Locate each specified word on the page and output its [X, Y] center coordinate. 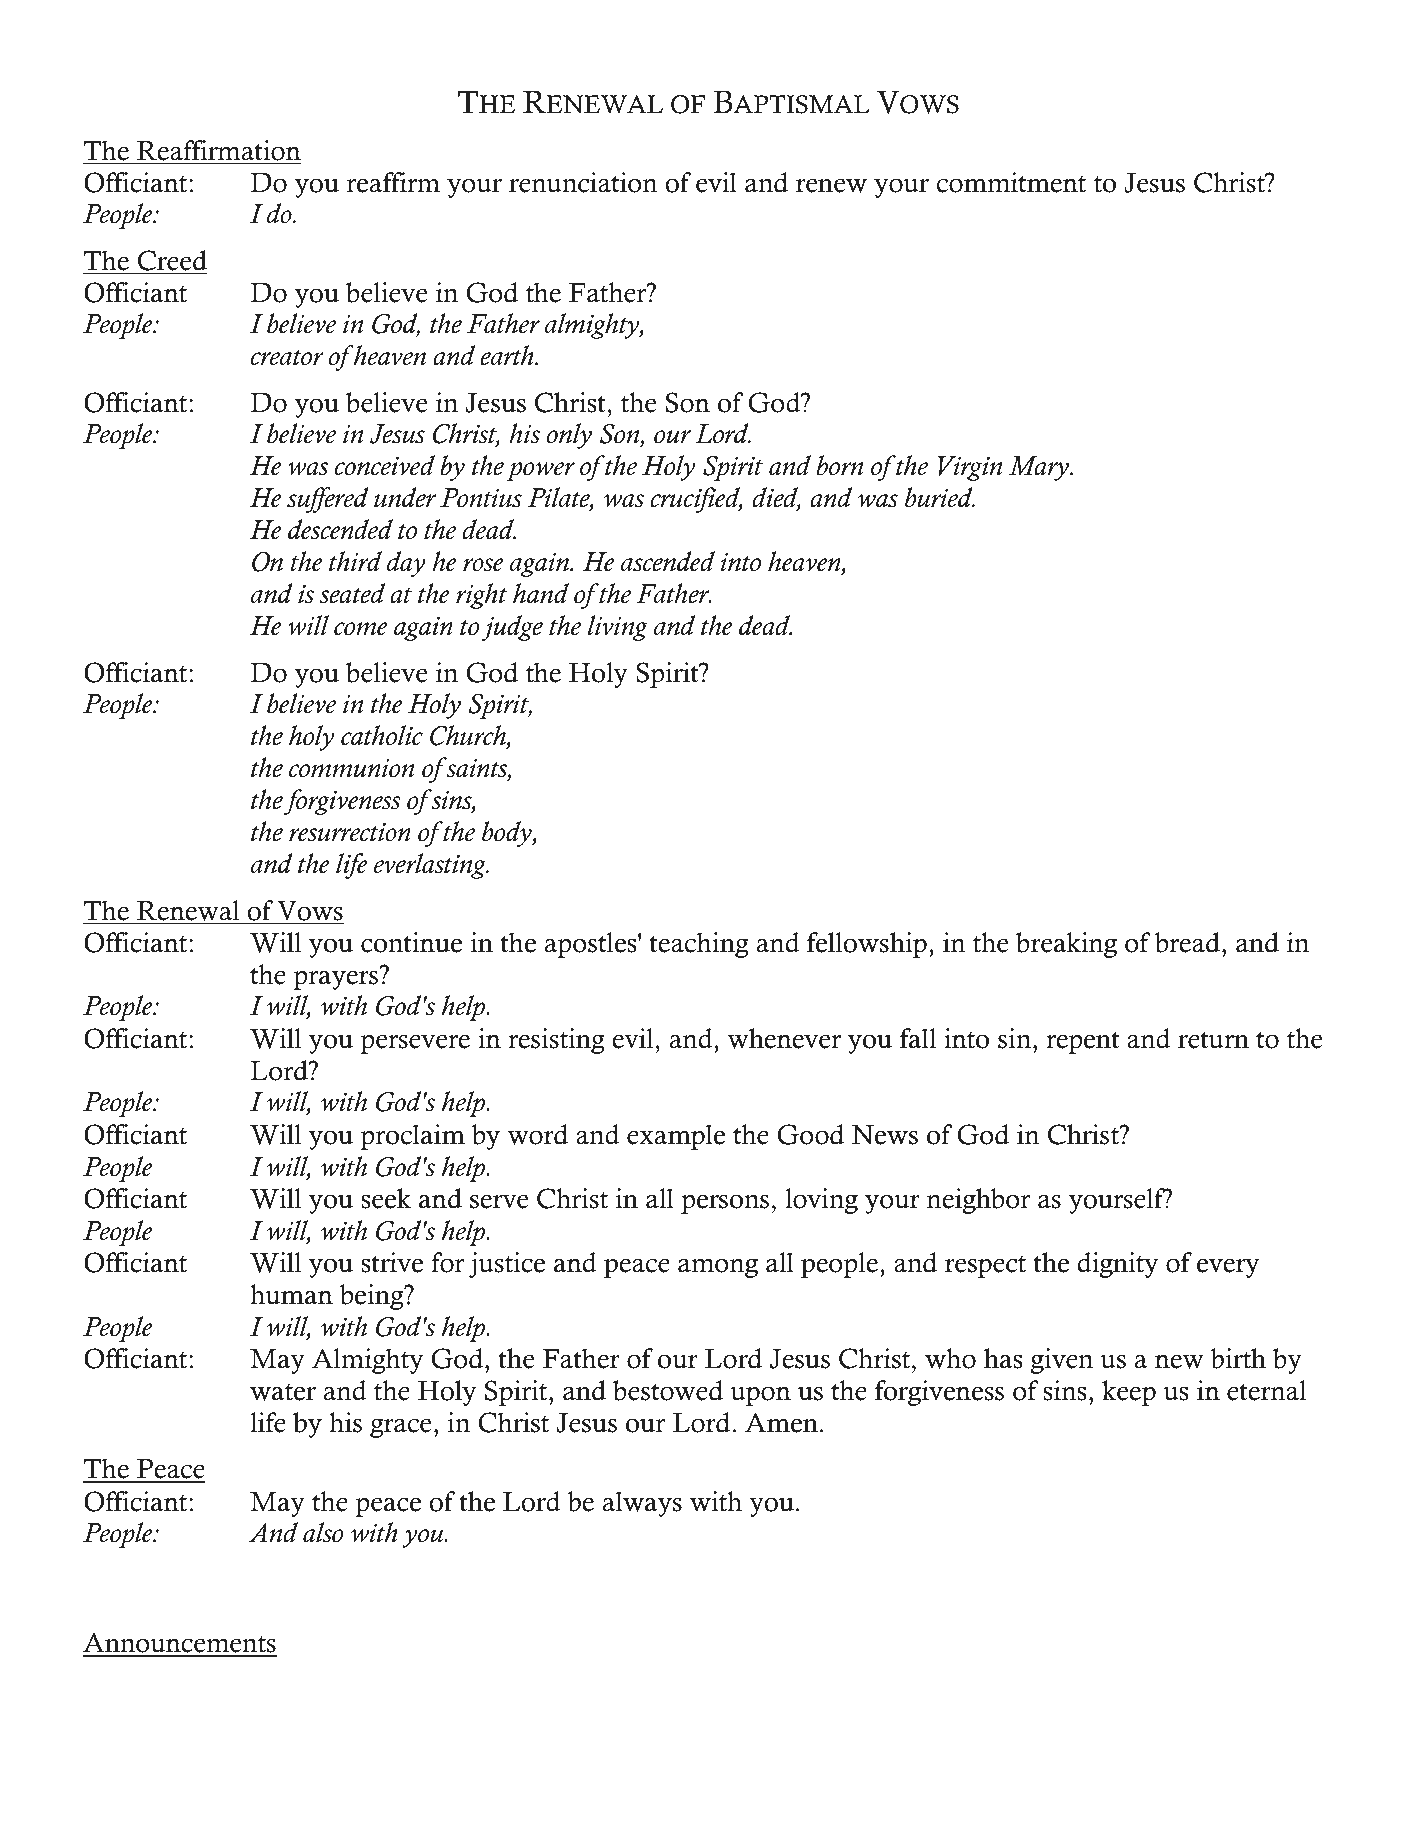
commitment [1011, 182]
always [642, 1504]
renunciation [583, 182]
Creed [172, 260]
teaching [699, 945]
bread [1188, 942]
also [323, 1532]
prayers [335, 980]
